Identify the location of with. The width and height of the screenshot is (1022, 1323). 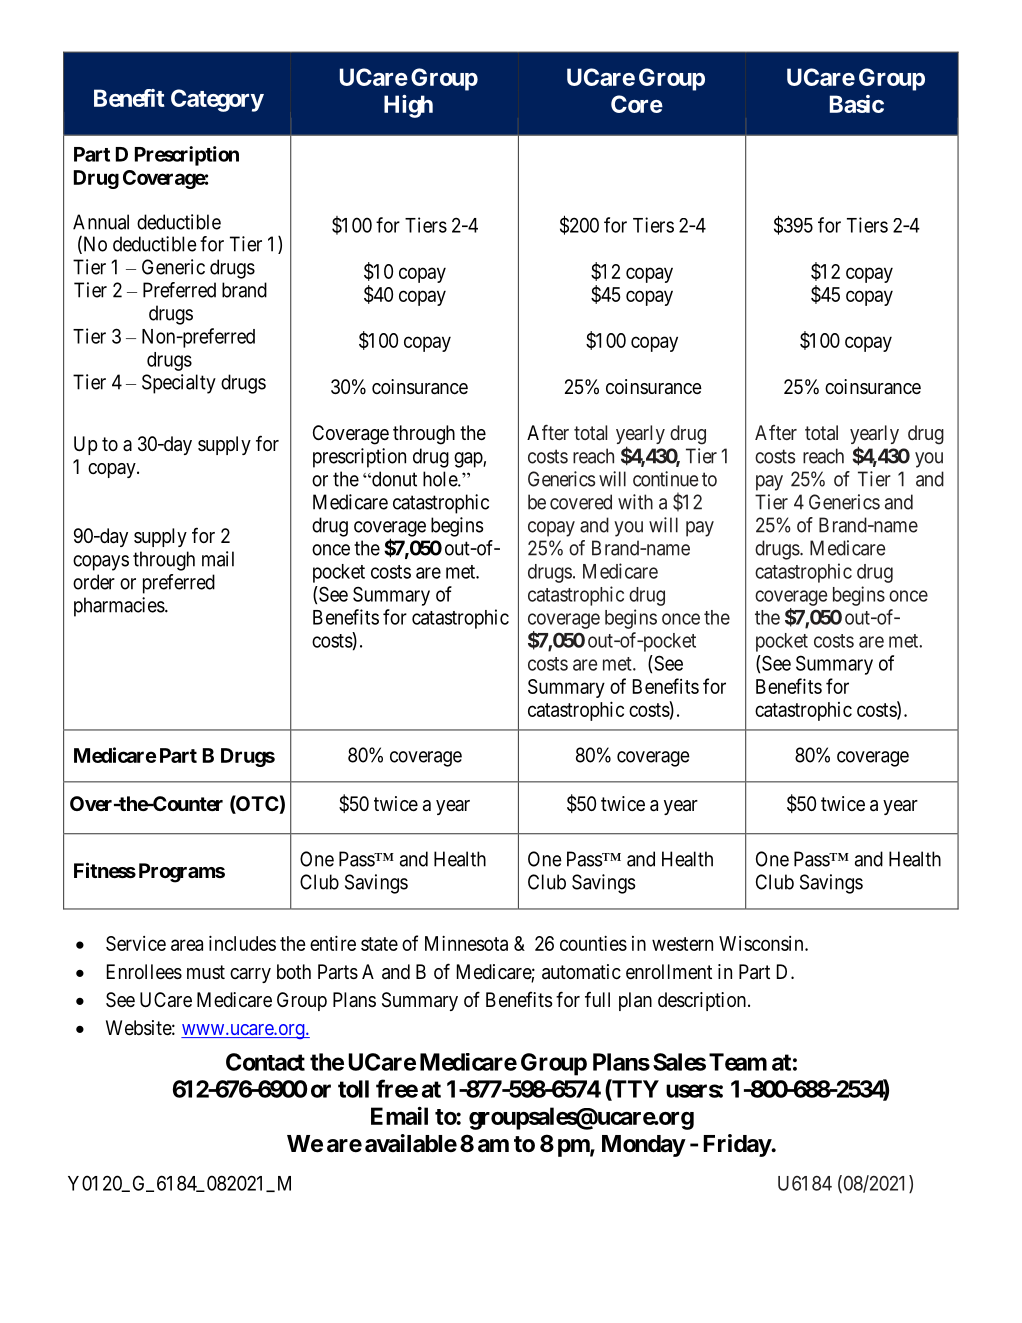
(635, 502).
